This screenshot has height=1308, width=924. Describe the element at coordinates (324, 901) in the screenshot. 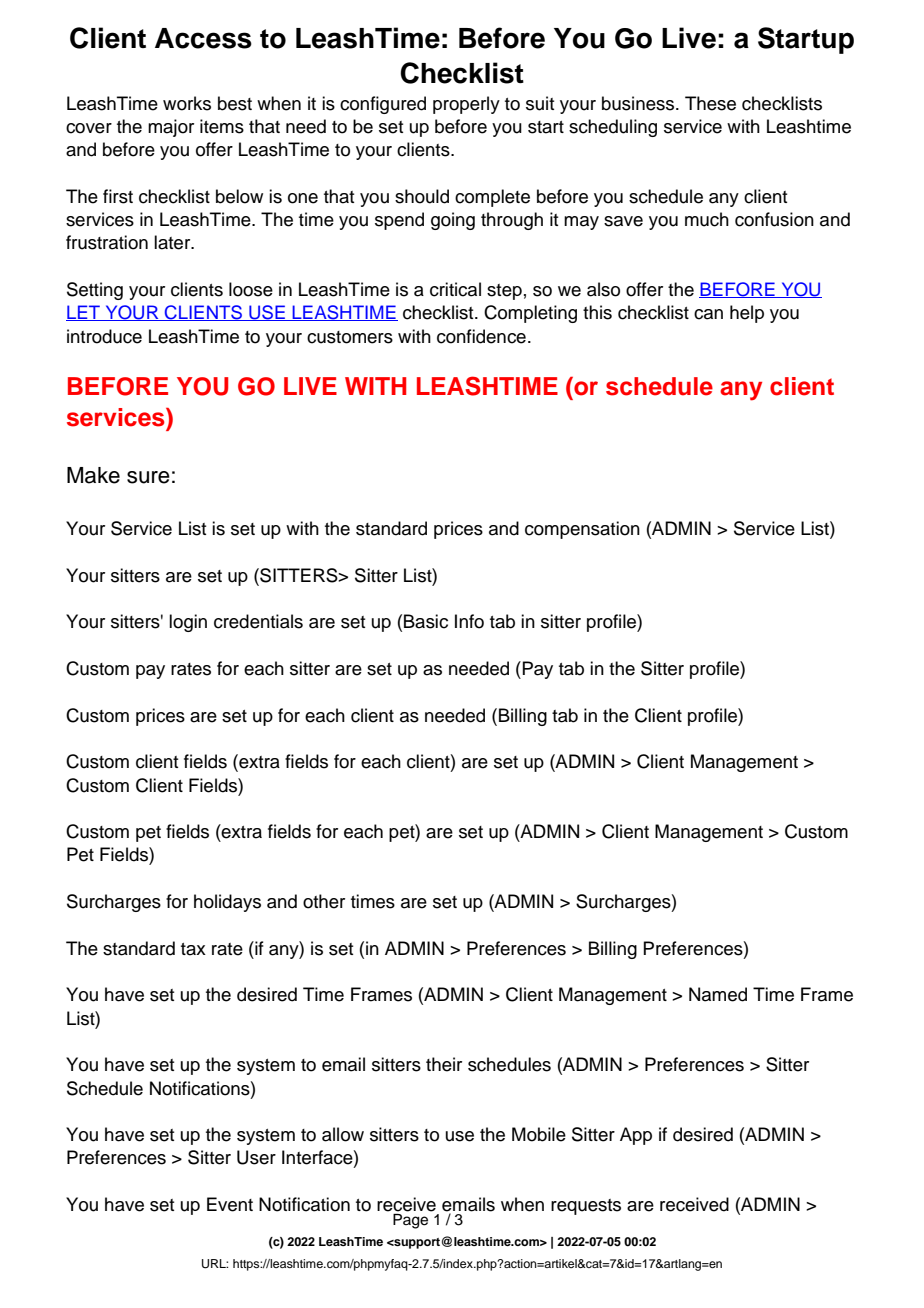

I see `other` at that location.
